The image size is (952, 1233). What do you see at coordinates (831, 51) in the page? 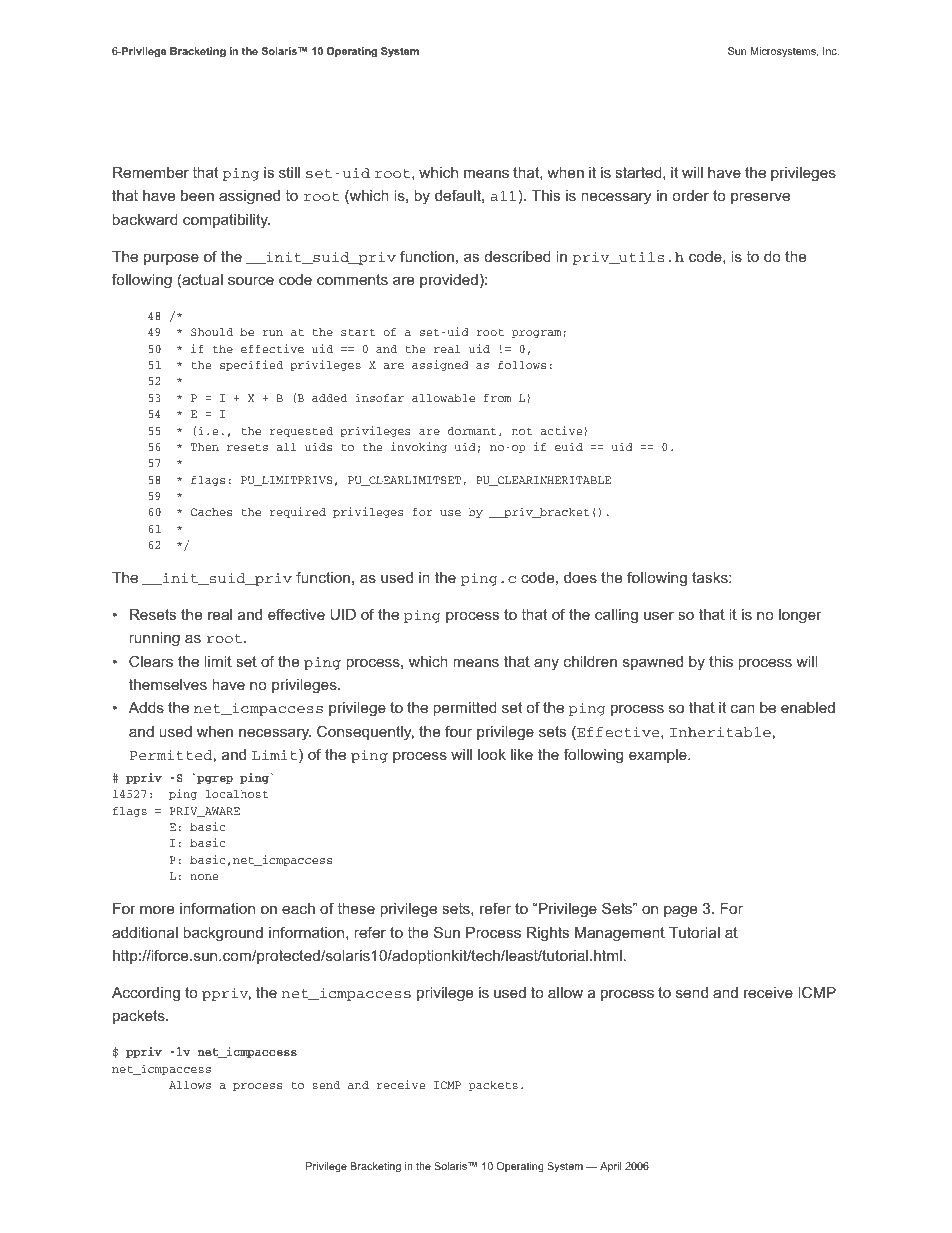
I see `Inc` at bounding box center [831, 51].
